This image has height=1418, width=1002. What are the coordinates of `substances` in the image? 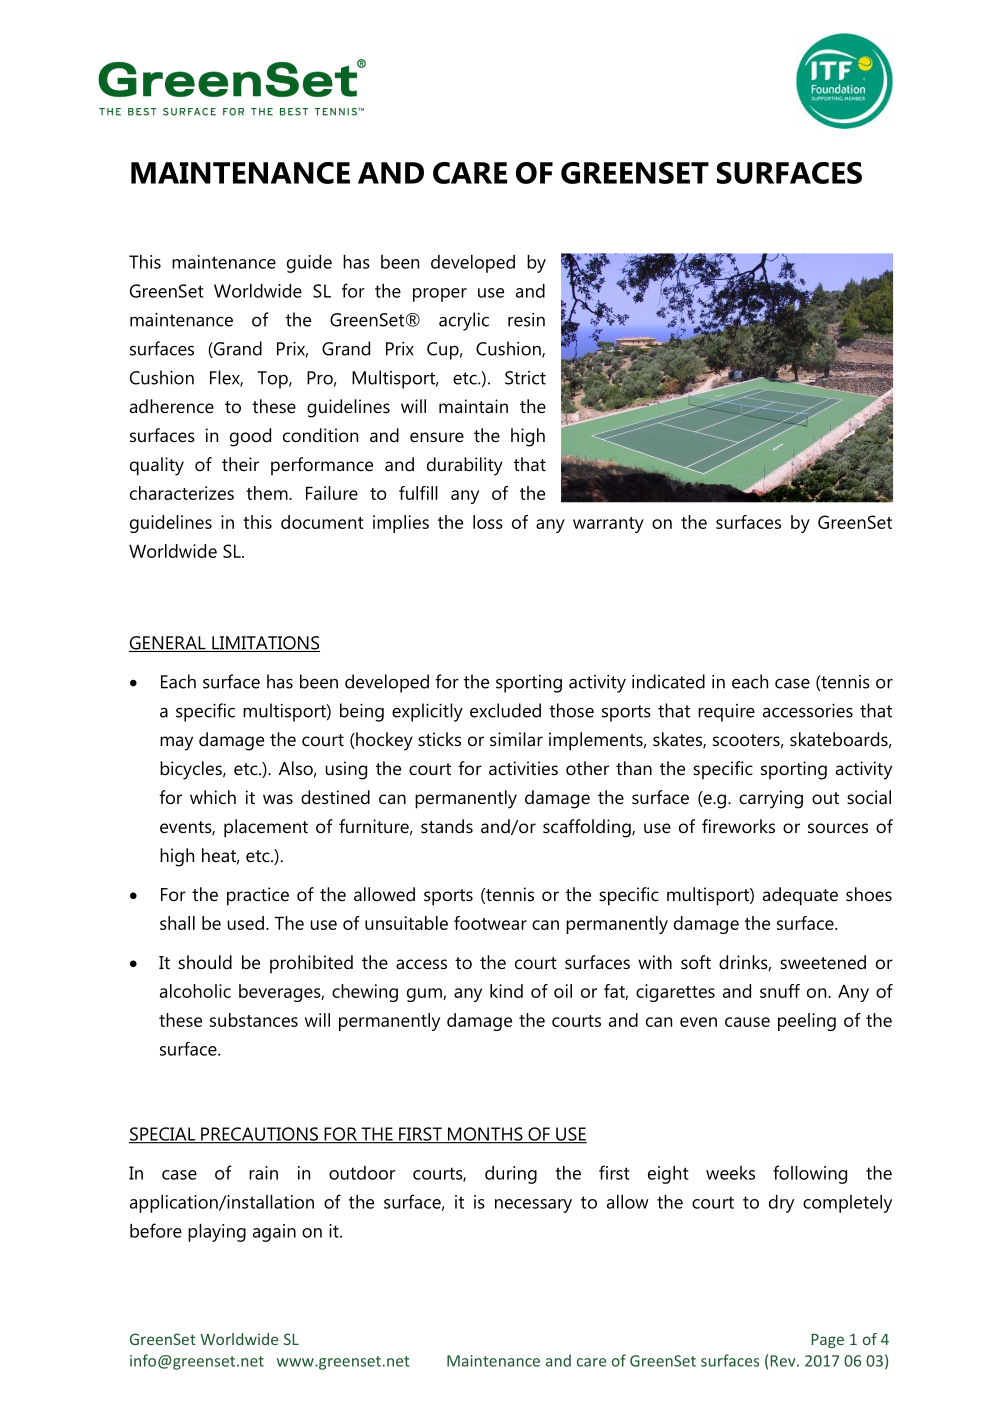 It's located at (254, 1020).
